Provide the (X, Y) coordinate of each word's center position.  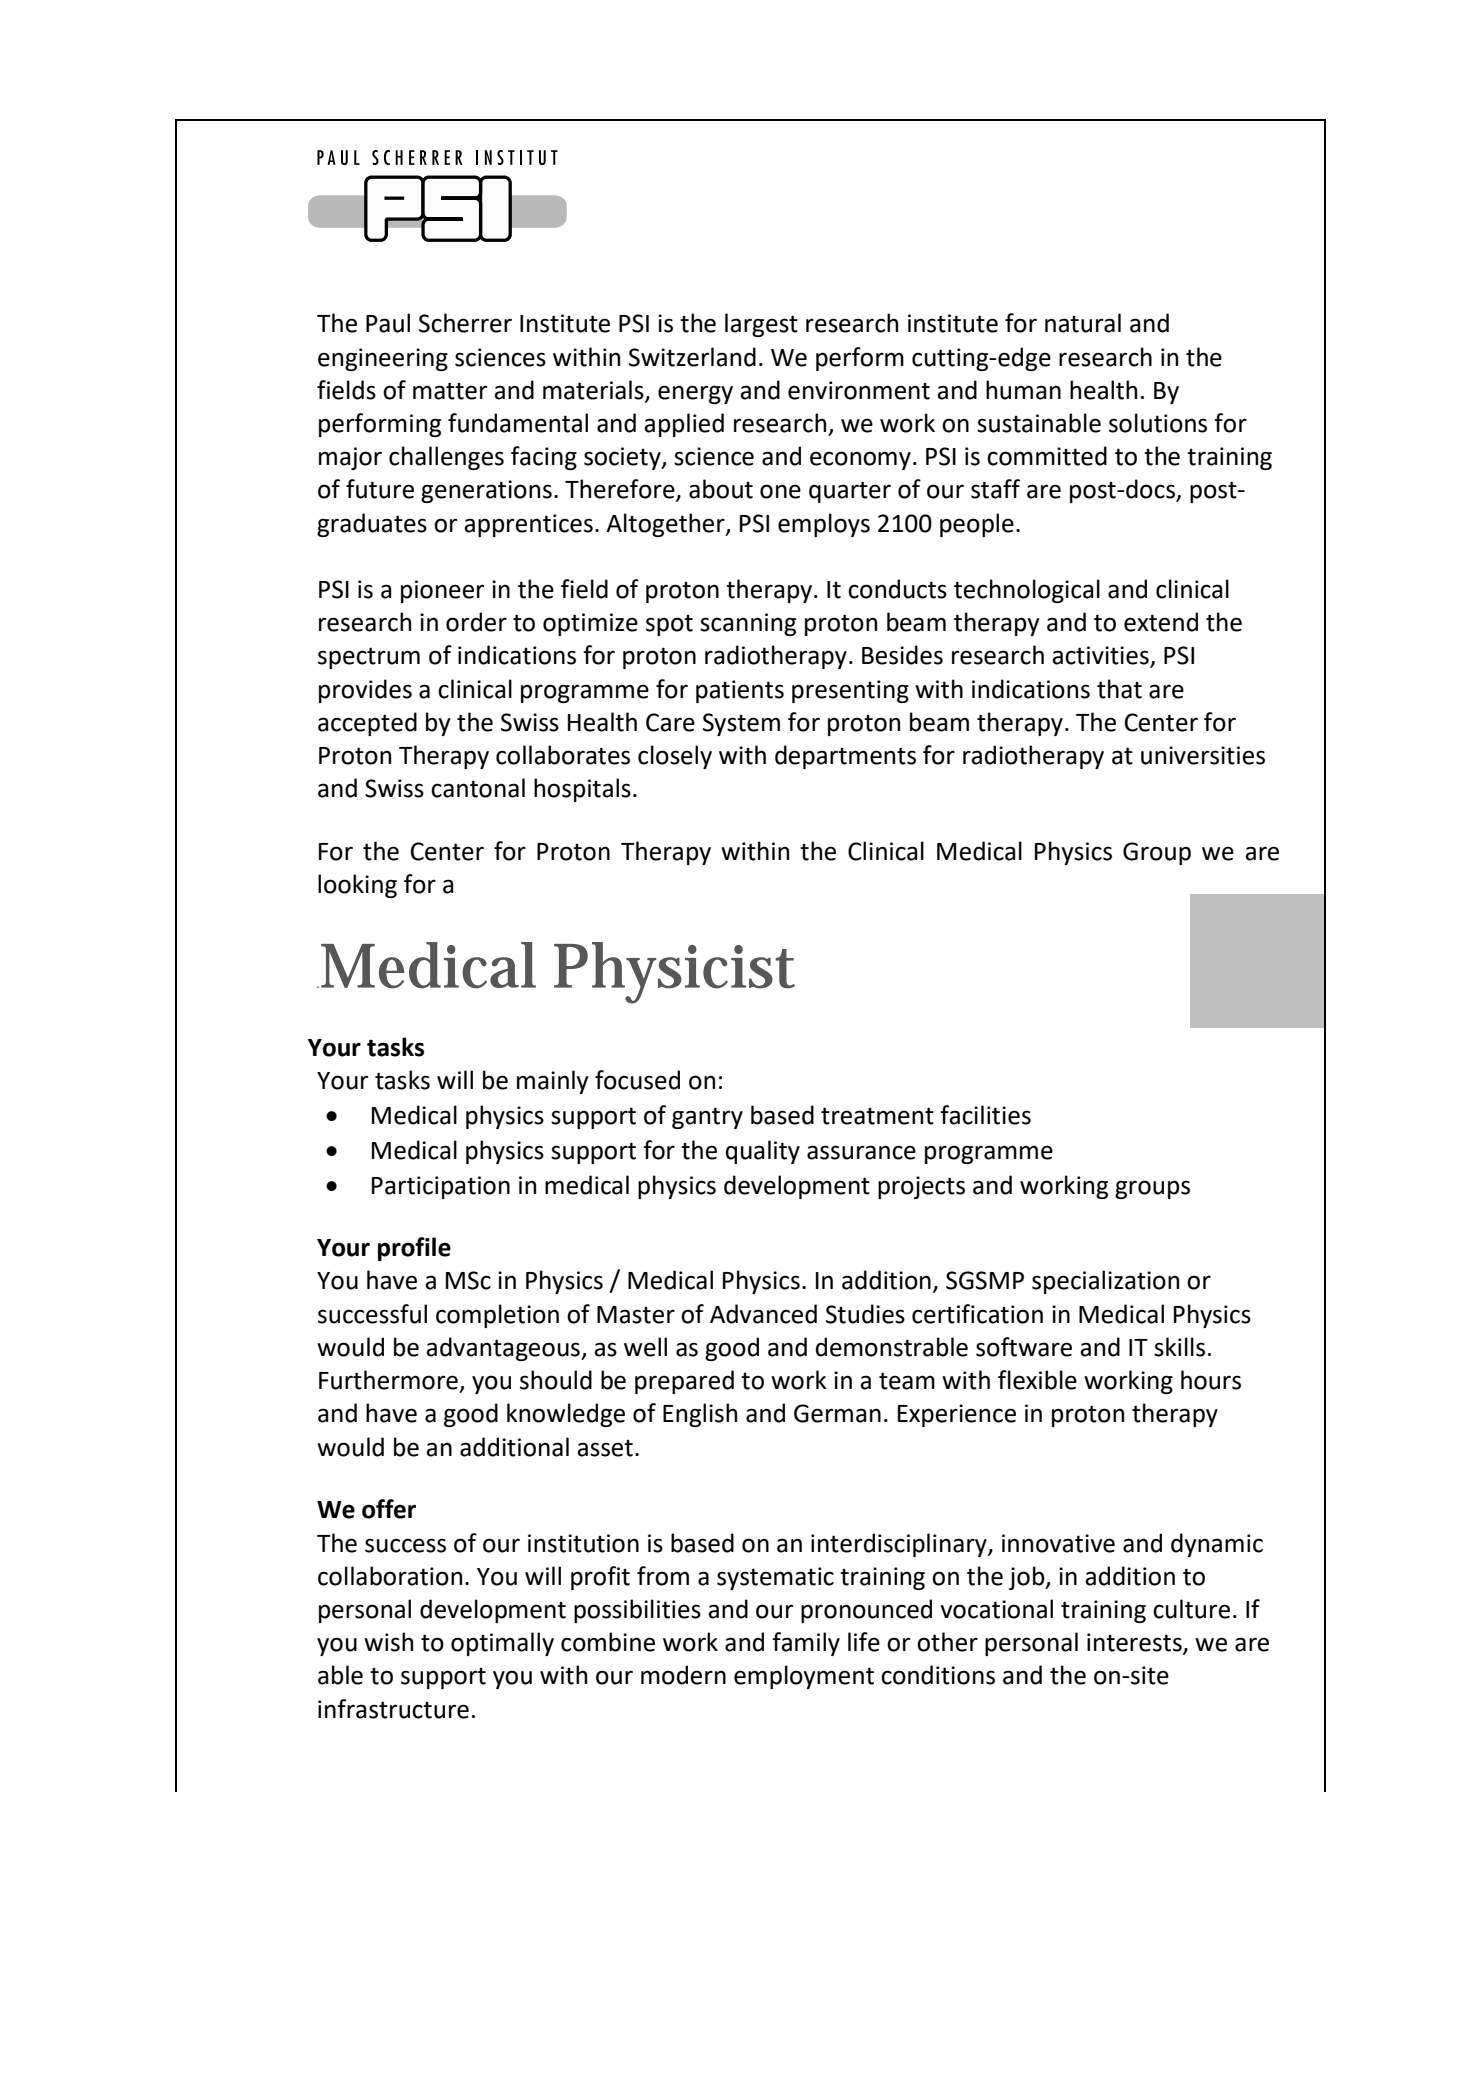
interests (1135, 1643)
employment (804, 1677)
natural (1083, 323)
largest (761, 325)
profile (414, 1249)
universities (1203, 755)
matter (450, 391)
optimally (502, 1644)
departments (845, 757)
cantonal (478, 788)
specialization (1105, 1282)
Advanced (763, 1314)
